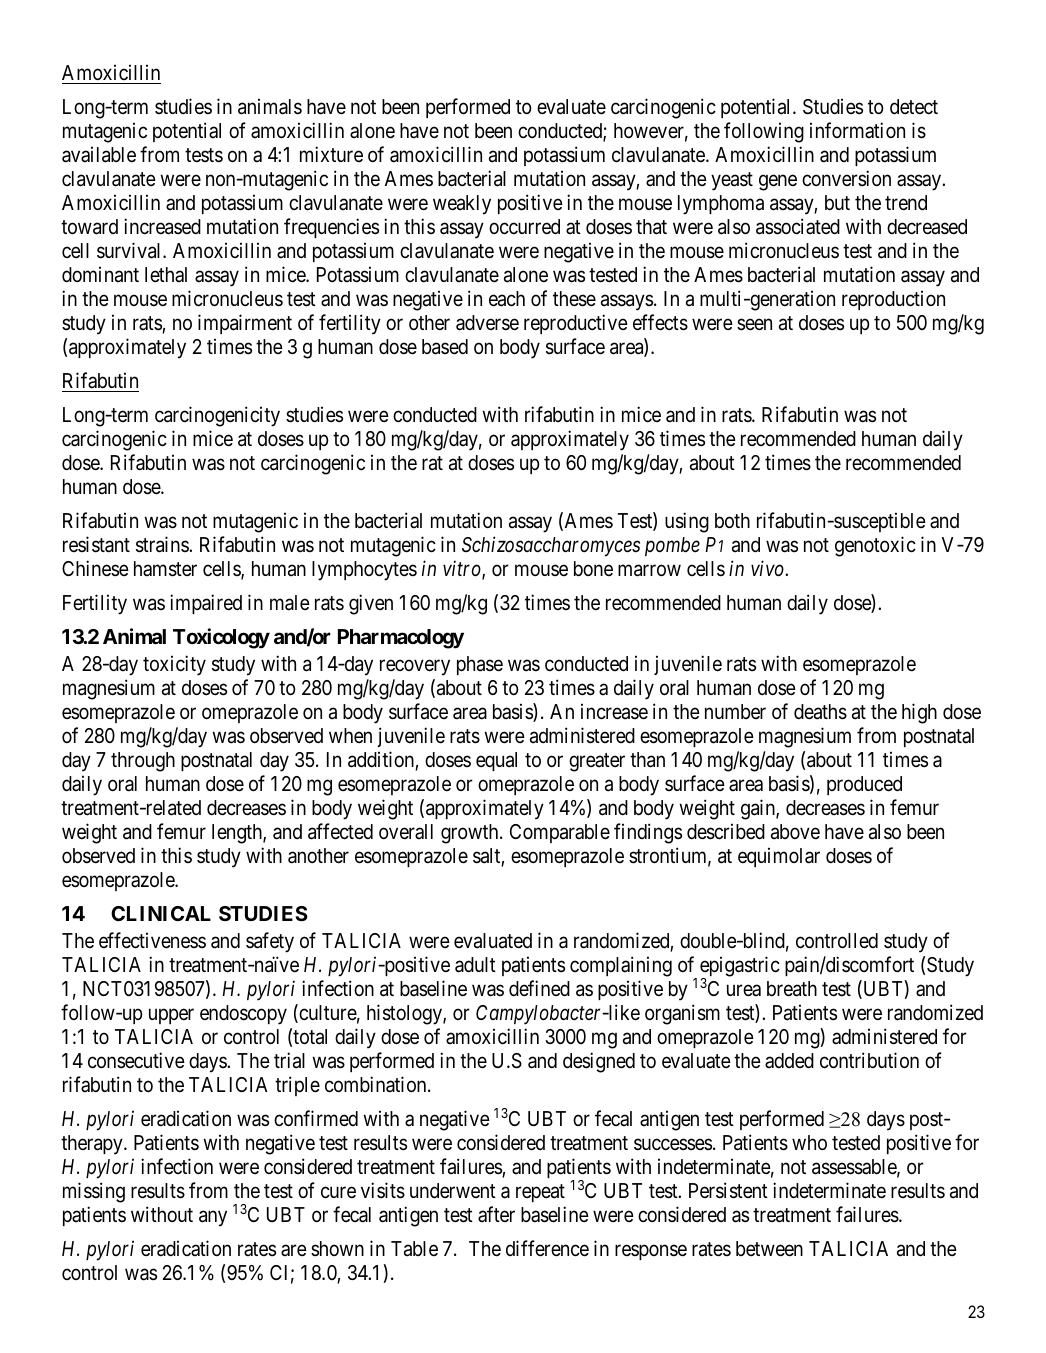 This screenshot has height=1353, width=1046. I want to click on CLINICAL, so click(161, 913).
